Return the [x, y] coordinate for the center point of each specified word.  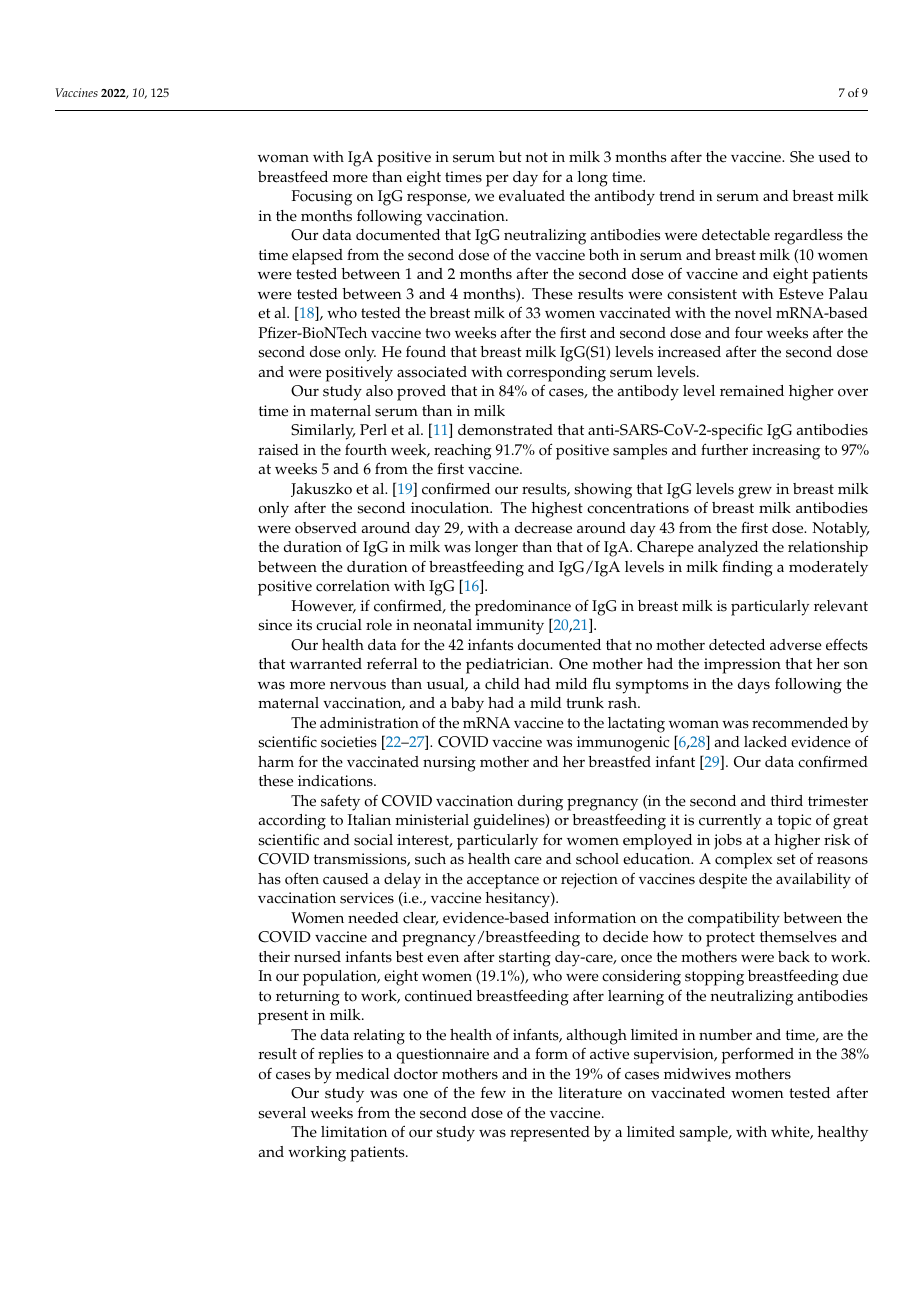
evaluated [532, 196]
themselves [798, 937]
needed [373, 918]
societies [349, 742]
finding [747, 568]
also [379, 391]
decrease [543, 528]
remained [752, 391]
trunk [585, 702]
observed [326, 528]
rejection [589, 881]
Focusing [321, 198]
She [802, 157]
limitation [354, 1132]
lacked [765, 742]
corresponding [556, 374]
